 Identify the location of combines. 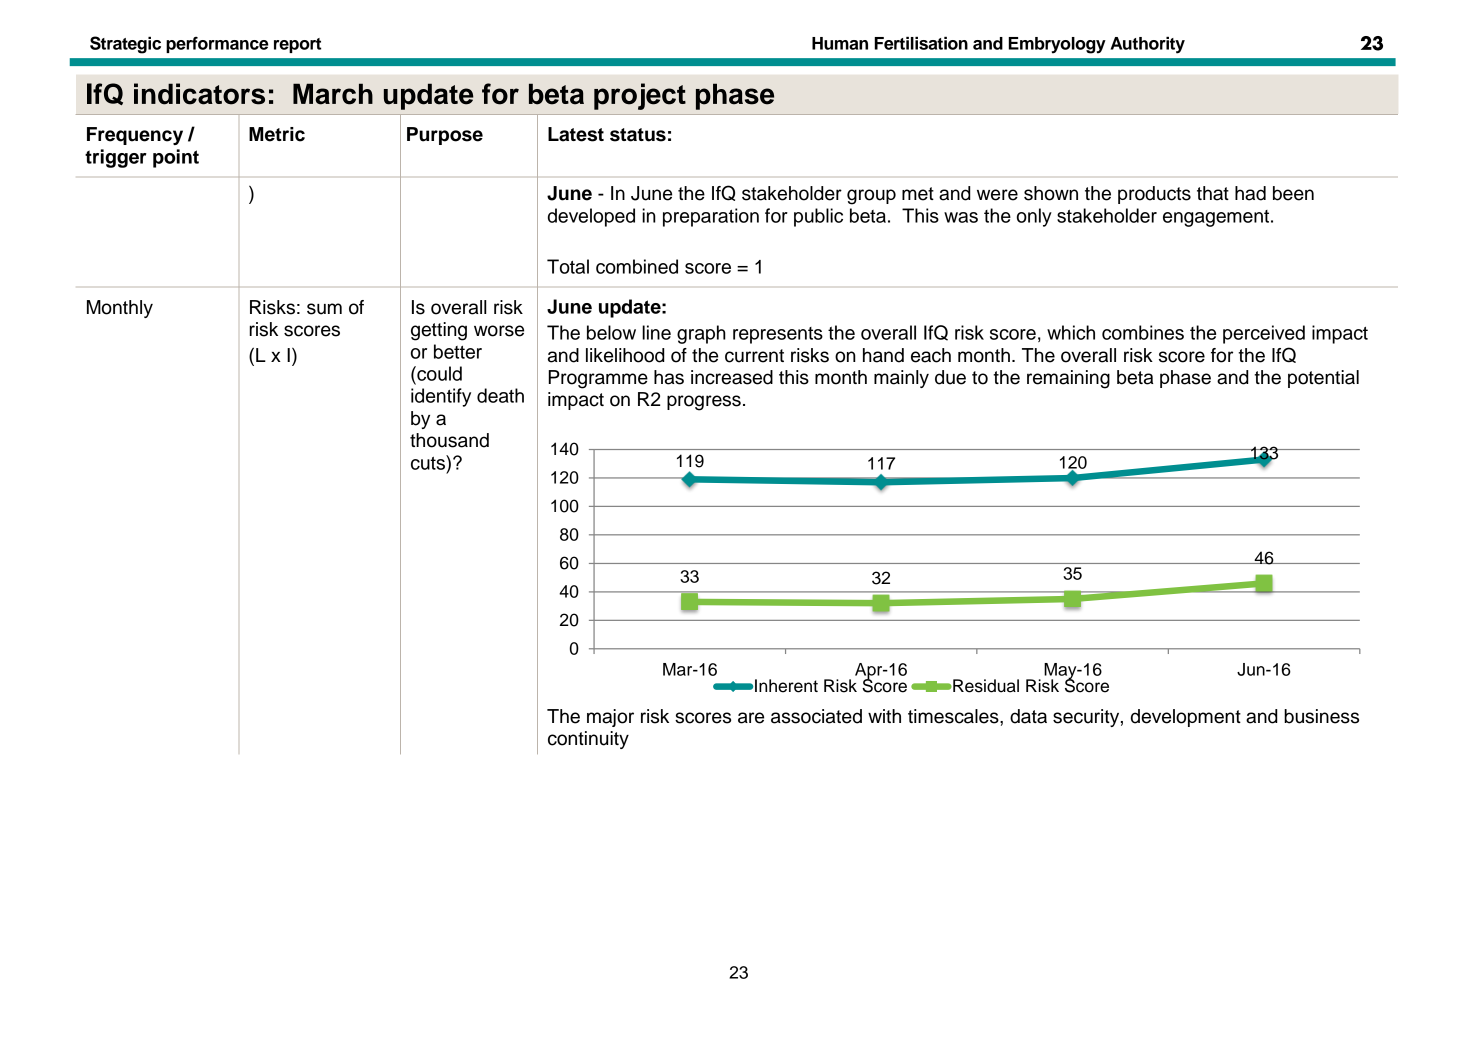
(1143, 332).
